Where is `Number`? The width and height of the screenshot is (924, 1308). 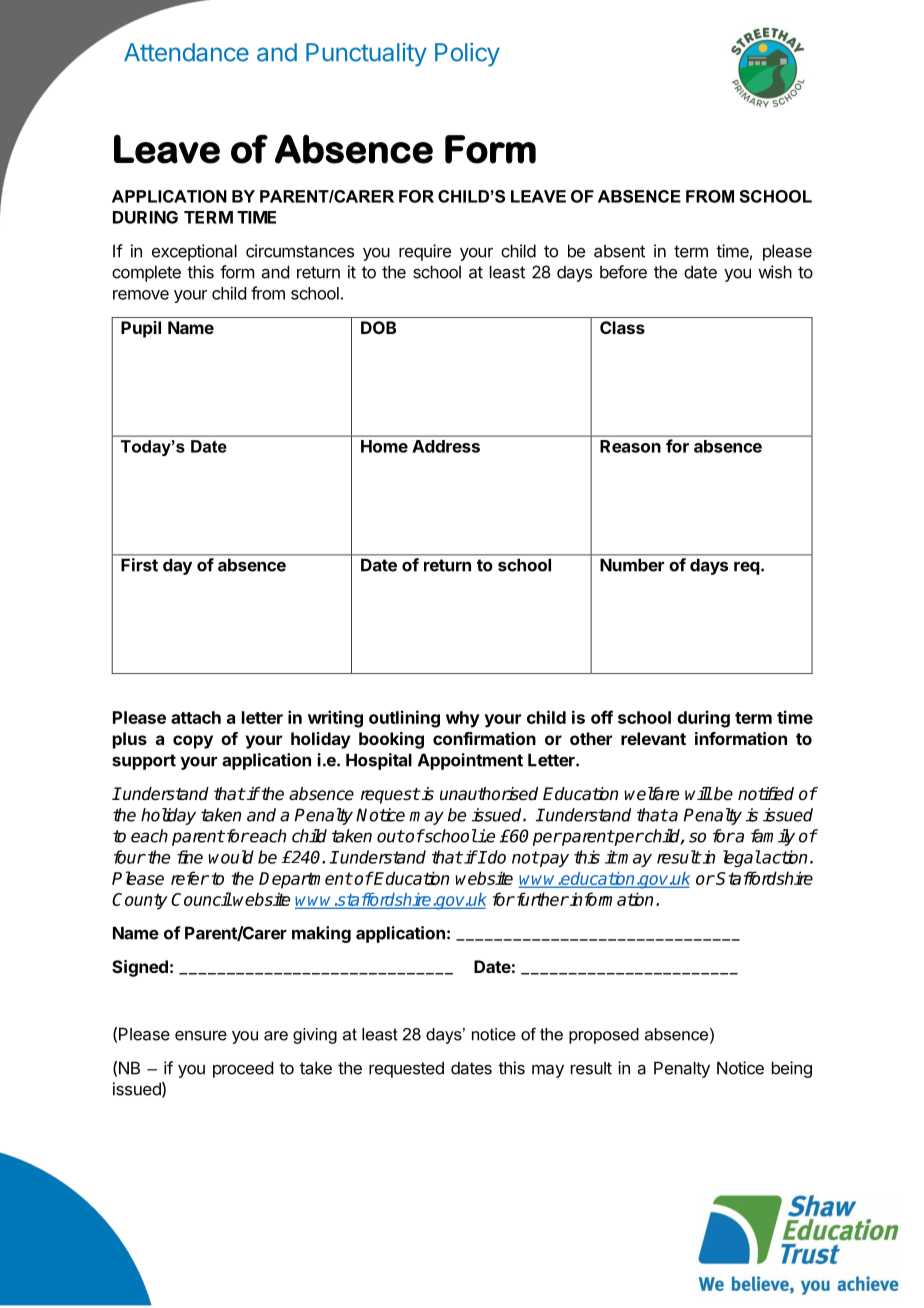
Number is located at coordinates (632, 565).
